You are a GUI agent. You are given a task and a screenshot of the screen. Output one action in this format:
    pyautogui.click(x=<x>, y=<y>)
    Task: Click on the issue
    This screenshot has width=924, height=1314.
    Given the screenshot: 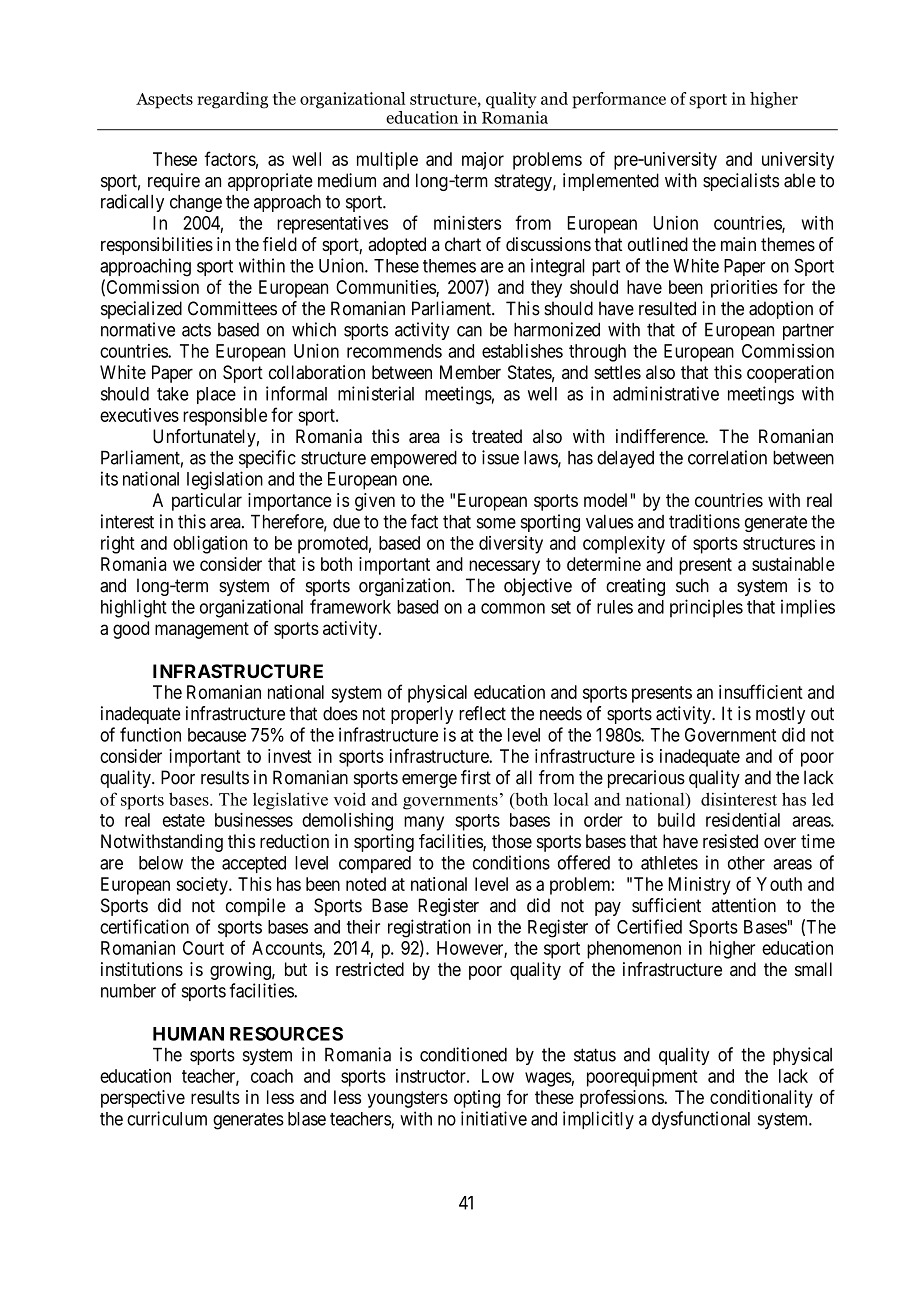 What is the action you would take?
    pyautogui.click(x=500, y=457)
